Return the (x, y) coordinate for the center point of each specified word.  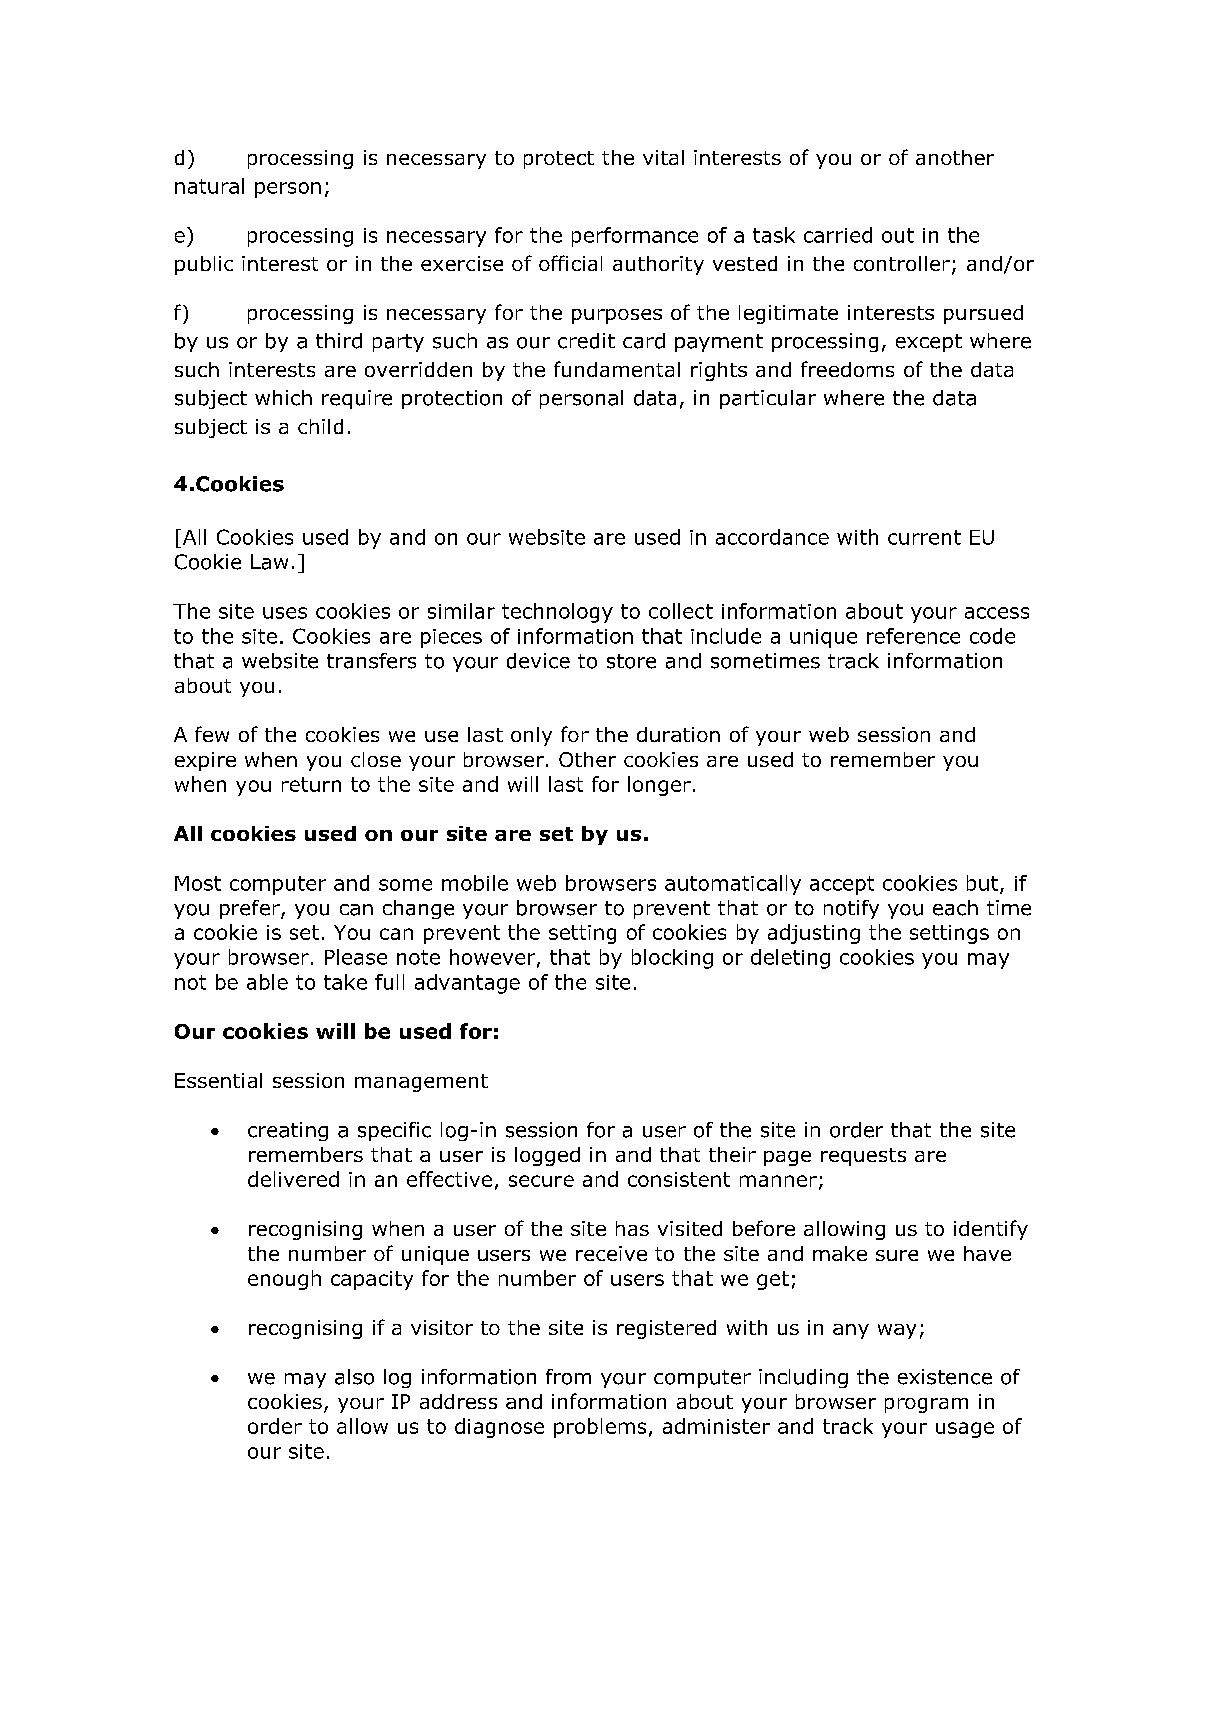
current (924, 537)
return (311, 784)
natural (209, 186)
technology (557, 613)
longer (659, 786)
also (354, 1377)
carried (838, 235)
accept (842, 885)
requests (863, 1157)
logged (547, 1156)
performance (635, 237)
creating (288, 1131)
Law (269, 562)
